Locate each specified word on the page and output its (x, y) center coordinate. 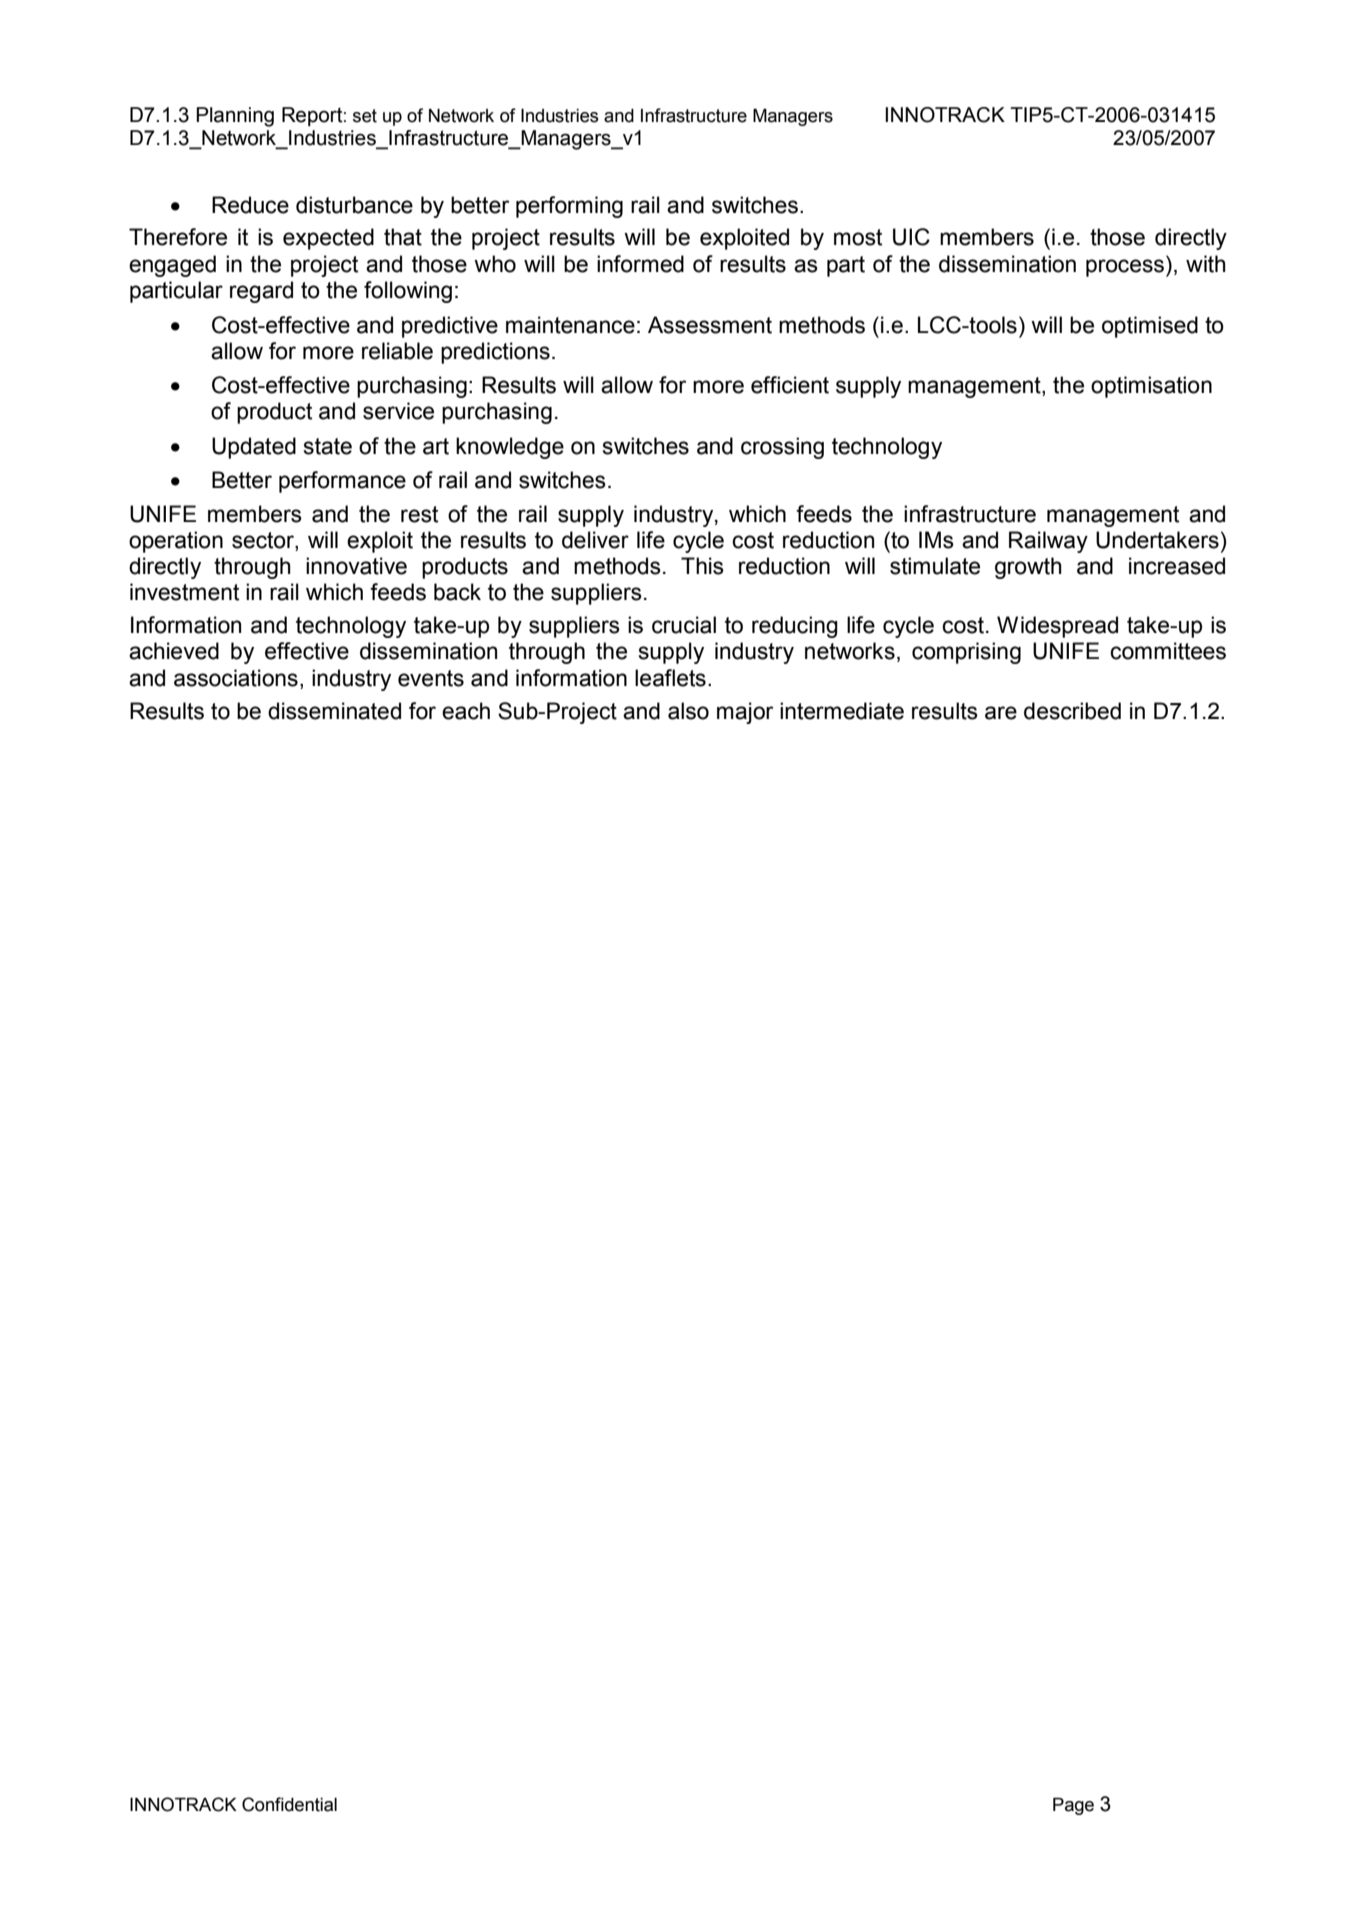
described (1072, 711)
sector (264, 541)
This (702, 566)
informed (640, 264)
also (688, 711)
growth (1028, 568)
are (1001, 713)
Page (1073, 1806)
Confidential (289, 1804)
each (466, 711)
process (1125, 268)
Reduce (250, 205)
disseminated (334, 711)
